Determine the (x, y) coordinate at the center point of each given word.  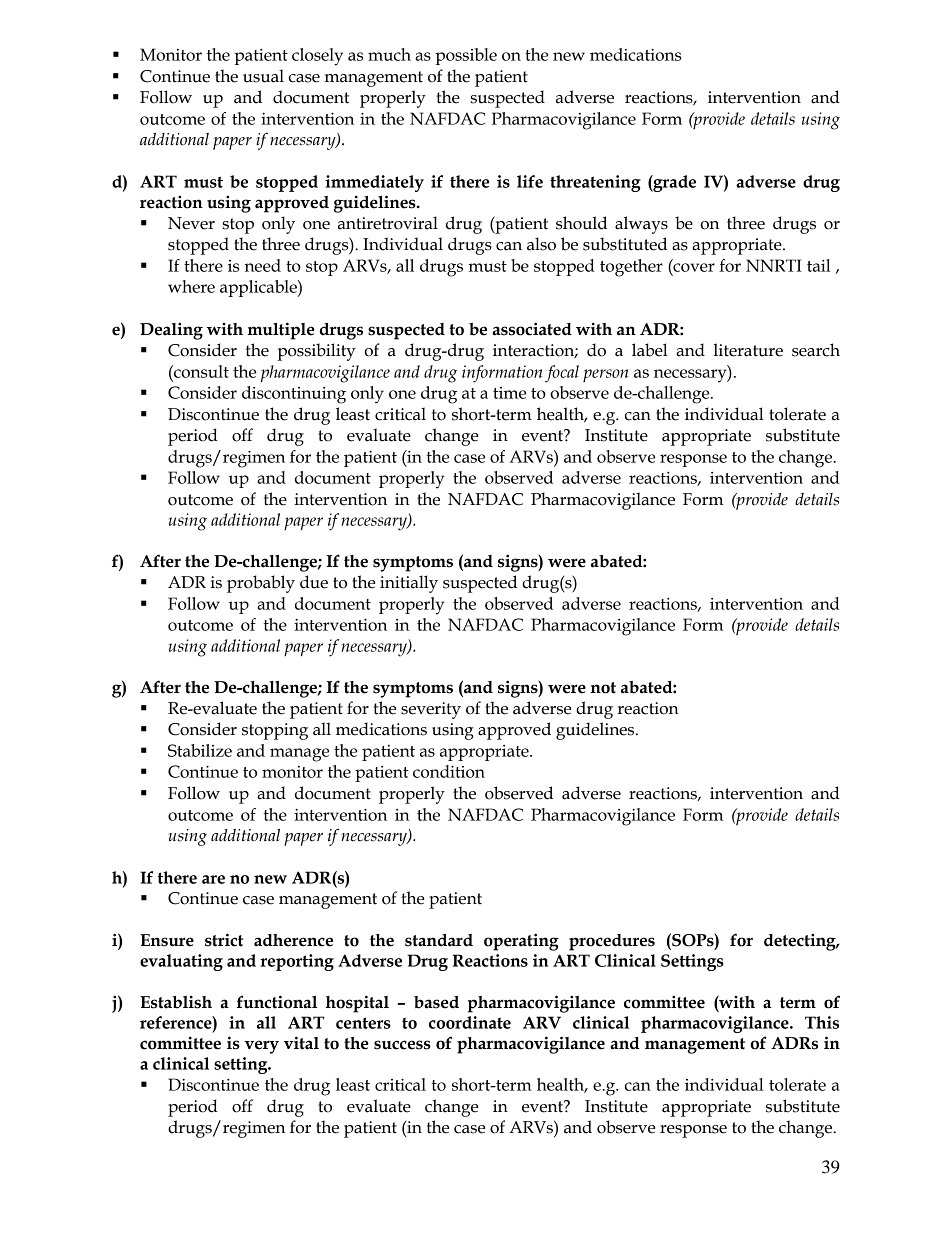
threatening (595, 183)
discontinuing (294, 395)
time (510, 393)
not (603, 688)
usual (263, 76)
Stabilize (200, 750)
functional (276, 1002)
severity (431, 710)
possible (466, 56)
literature (748, 350)
